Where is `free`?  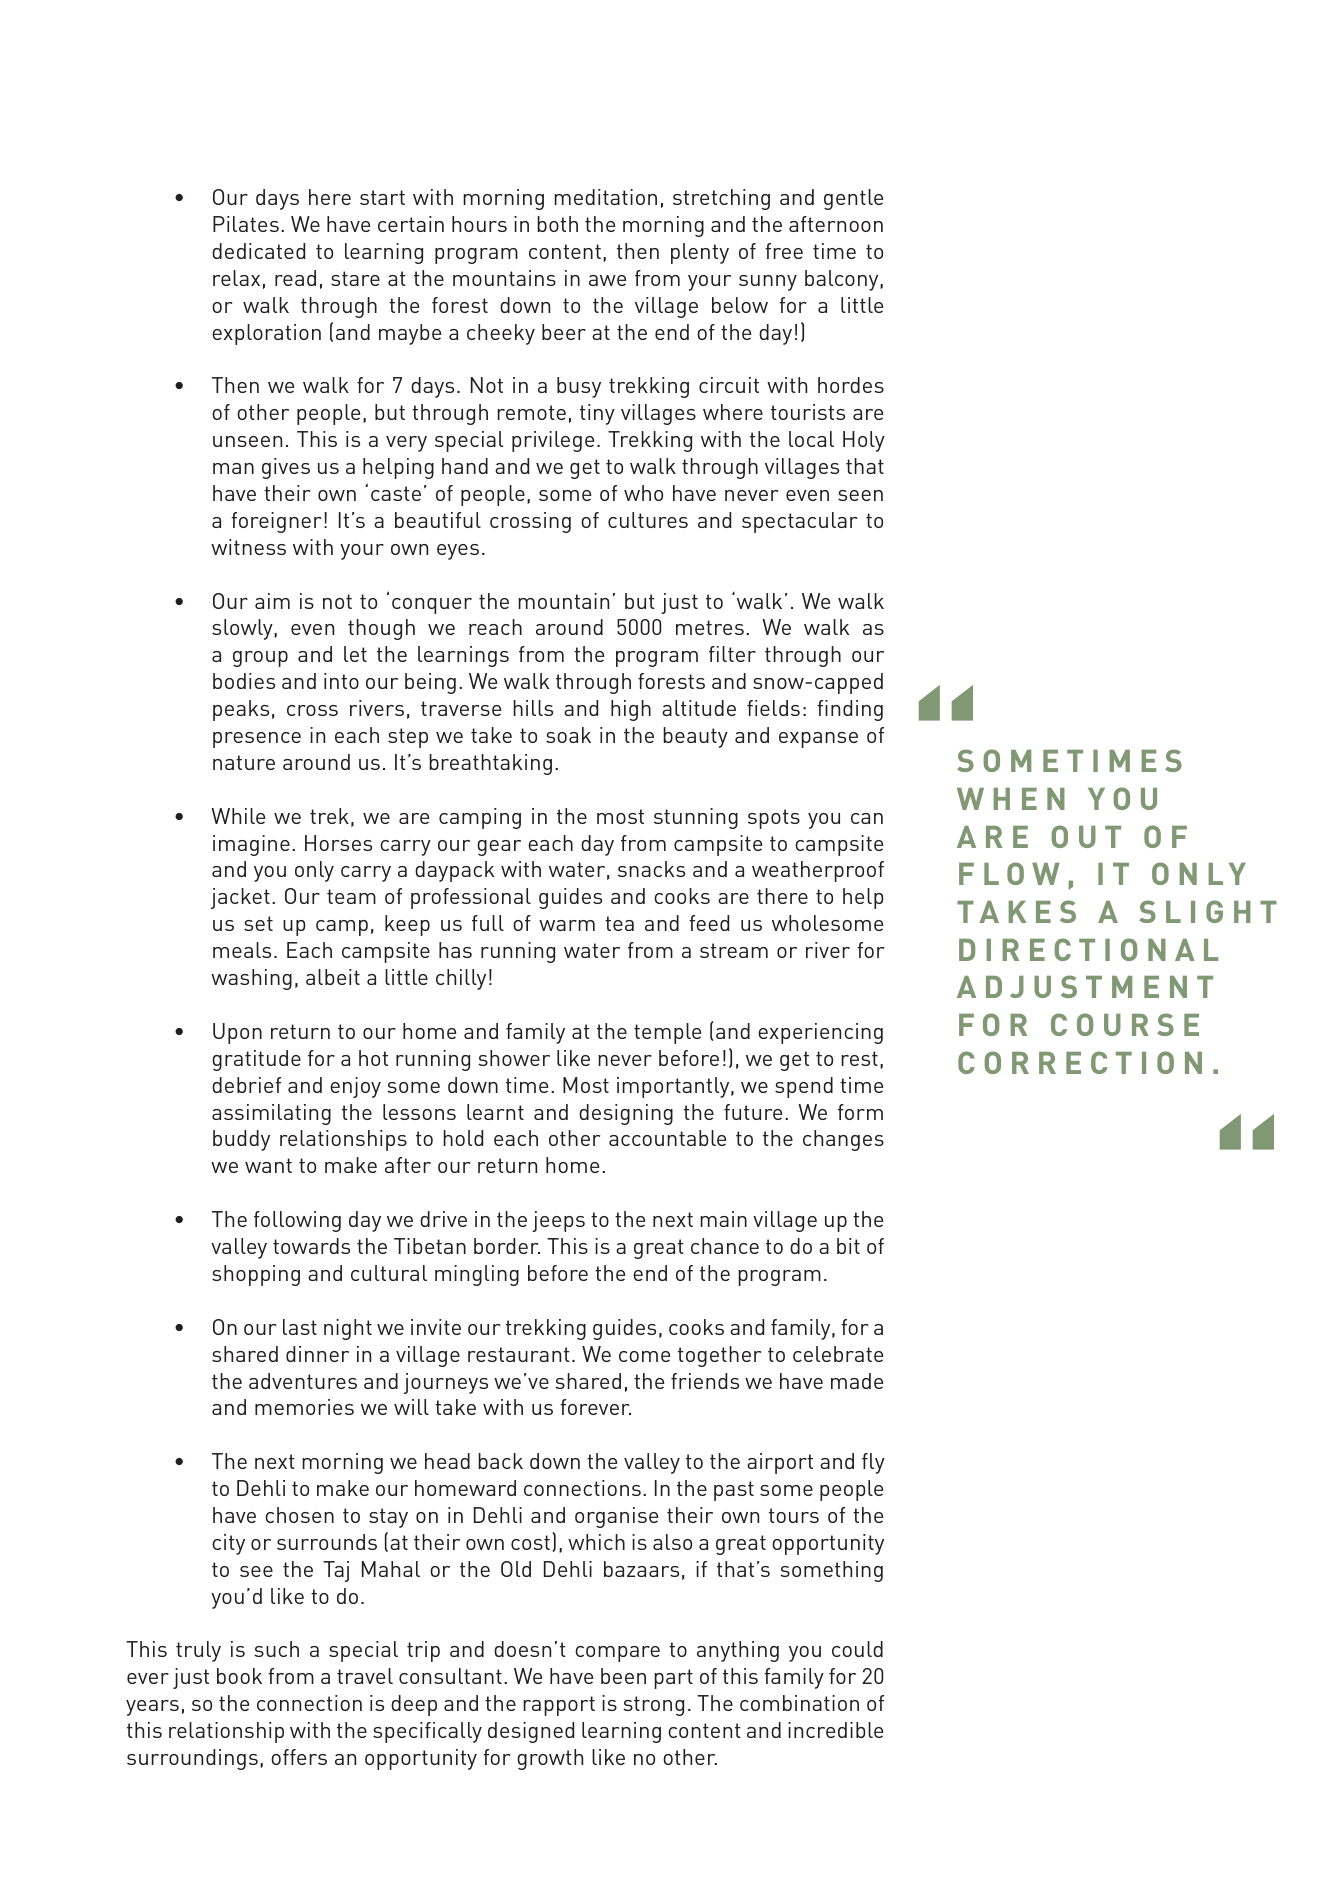 free is located at coordinates (784, 251).
